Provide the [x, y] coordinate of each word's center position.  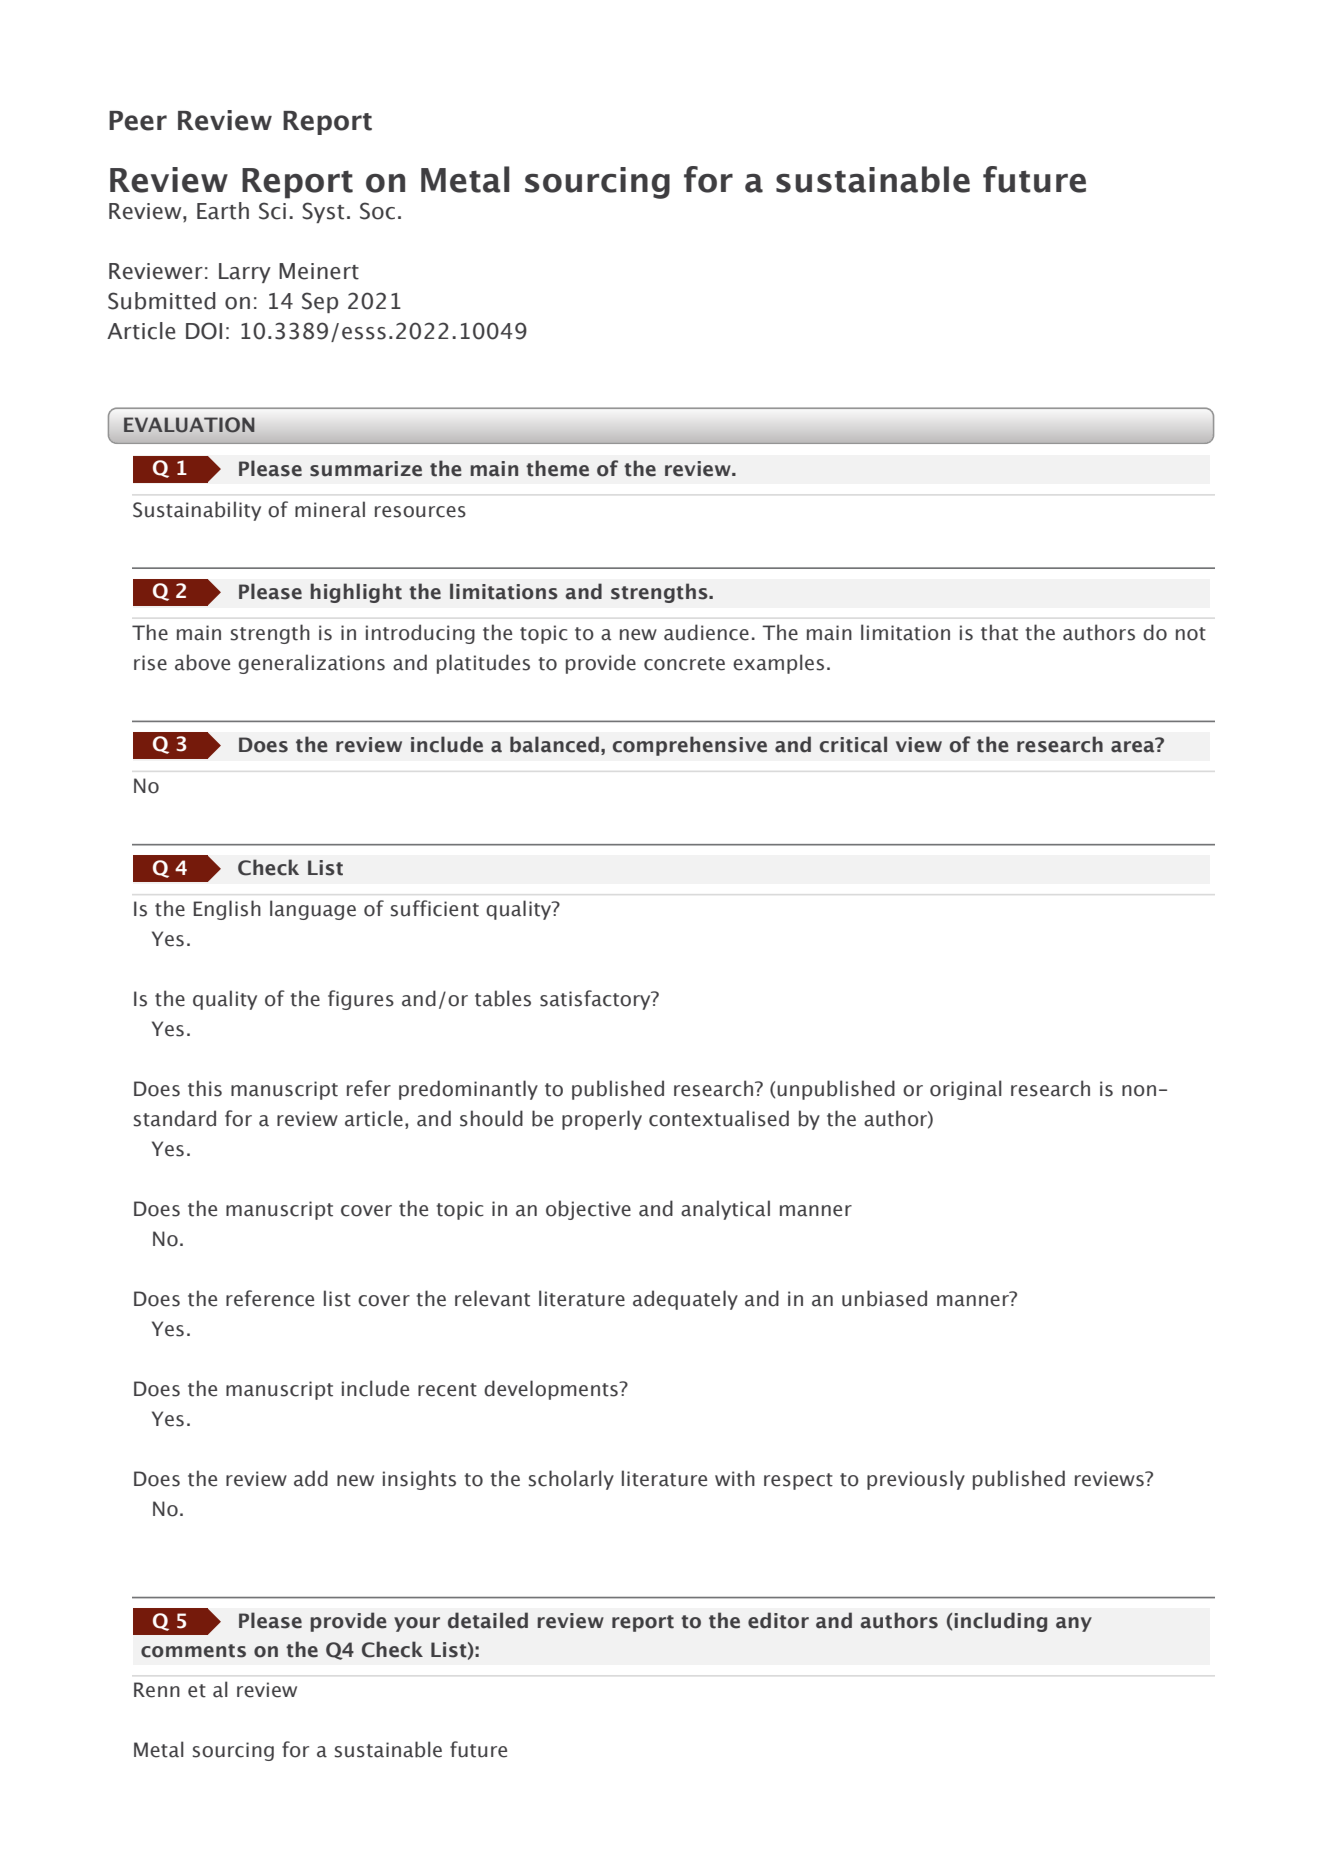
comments [193, 1651]
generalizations [311, 664]
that [999, 632]
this [205, 1088]
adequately [685, 1300]
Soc [377, 211]
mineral [330, 509]
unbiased [884, 1298]
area [1134, 746]
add [311, 1478]
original [966, 1090]
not [1191, 634]
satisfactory [596, 1000]
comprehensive [690, 746]
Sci [272, 211]
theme [557, 468]
